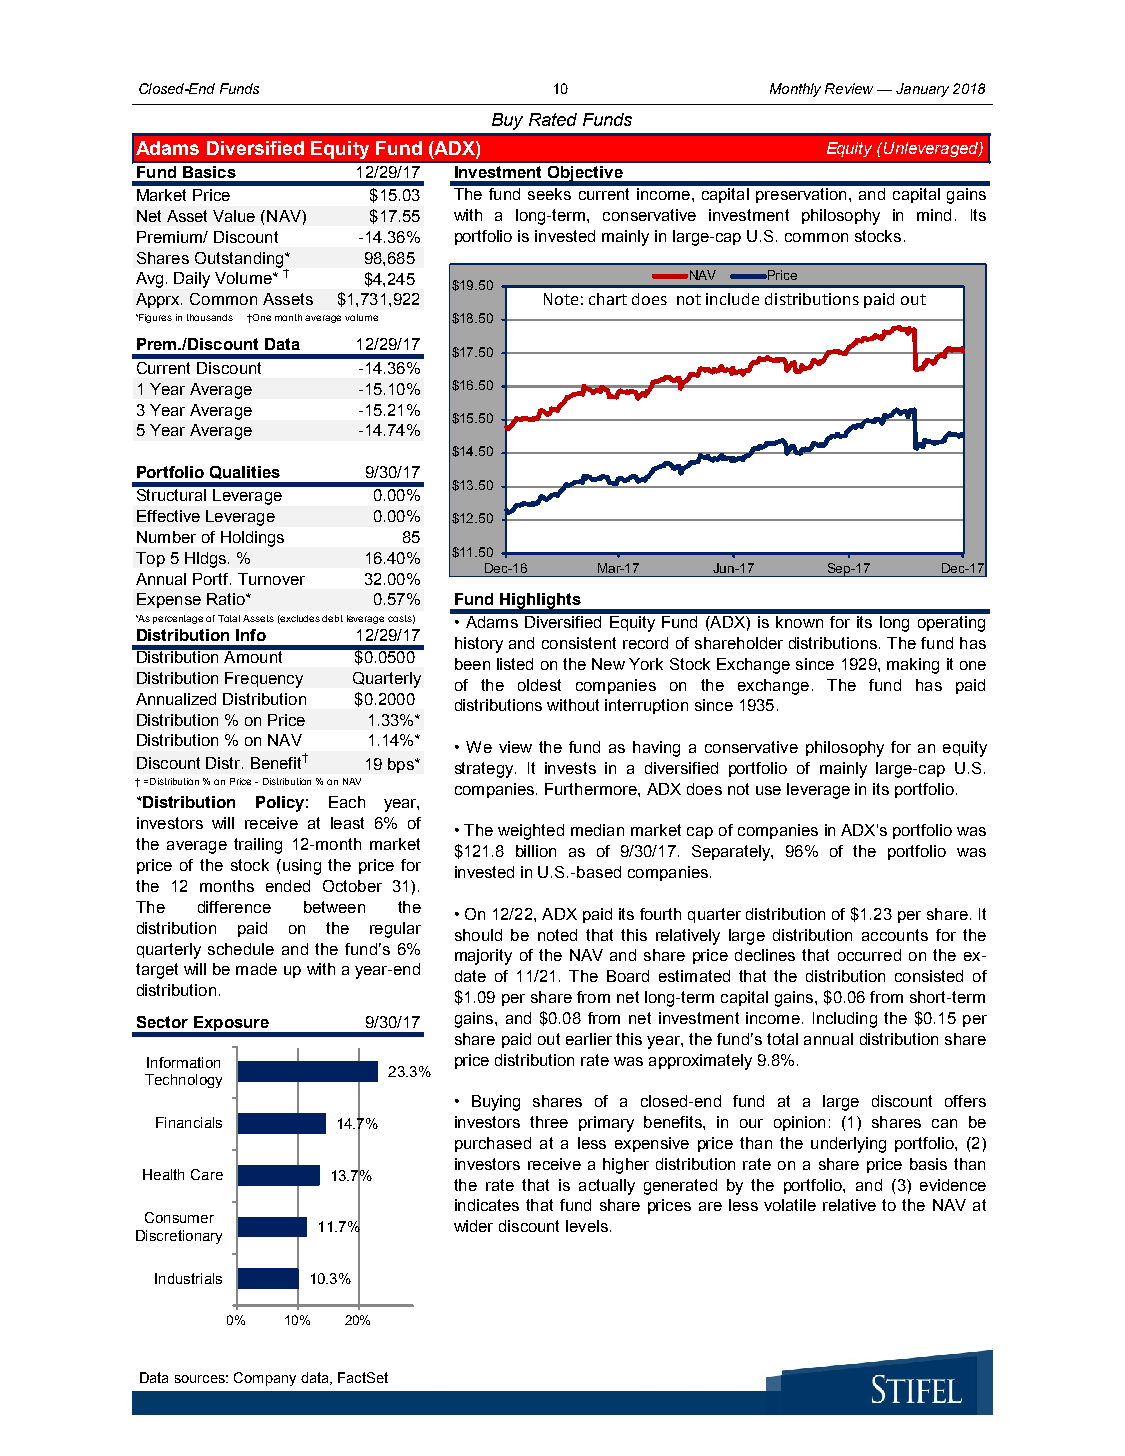 Image resolution: width=1125 pixels, height=1456 pixels. Describe the element at coordinates (608, 299) in the screenshot. I see `chart` at that location.
